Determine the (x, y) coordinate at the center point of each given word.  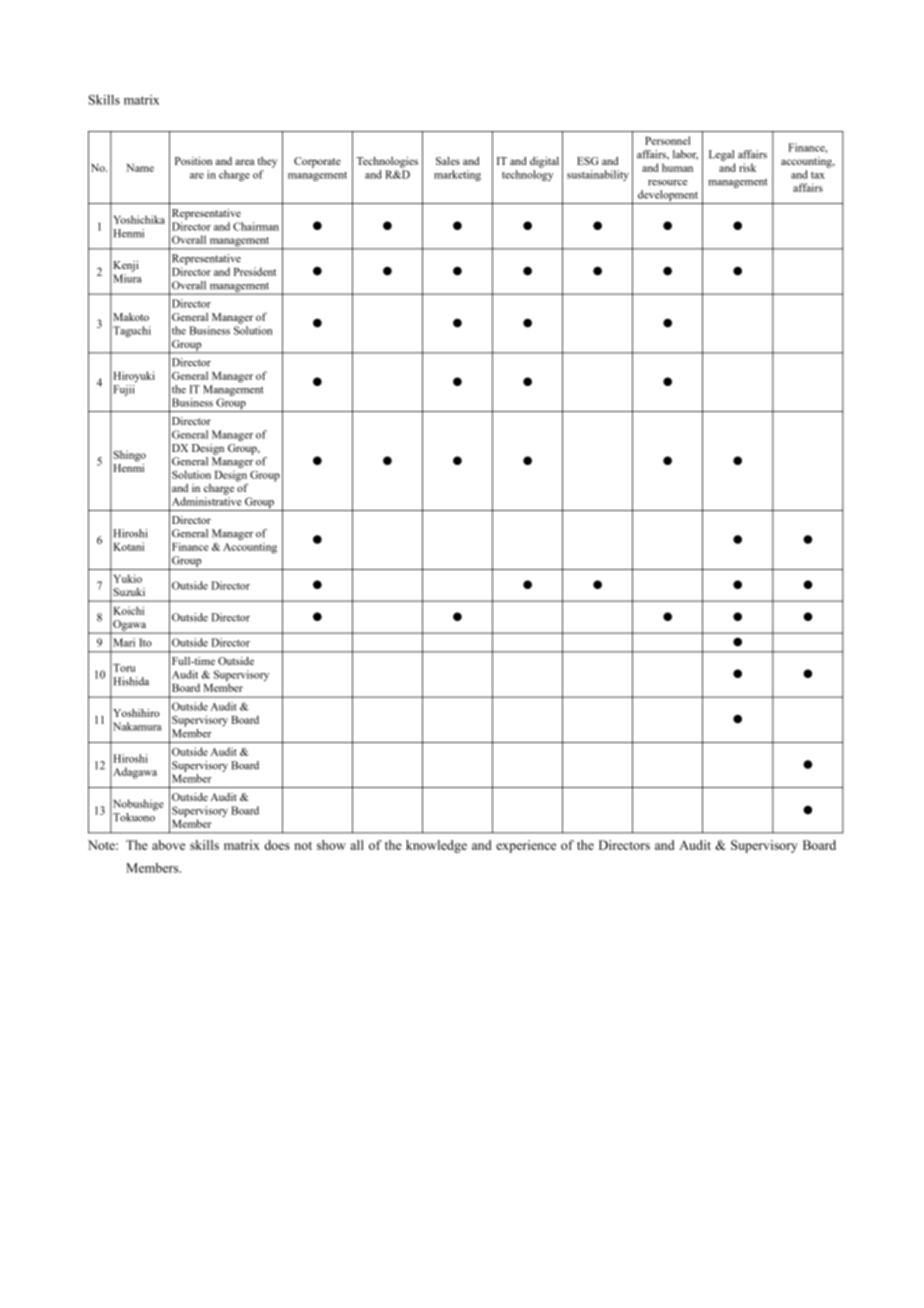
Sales (448, 161)
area (244, 162)
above (168, 845)
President (255, 271)
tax (818, 175)
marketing (457, 175)
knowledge (436, 846)
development (668, 197)
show (331, 845)
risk (747, 167)
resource (668, 183)
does (277, 845)
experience (526, 846)
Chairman (256, 226)
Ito (145, 642)
